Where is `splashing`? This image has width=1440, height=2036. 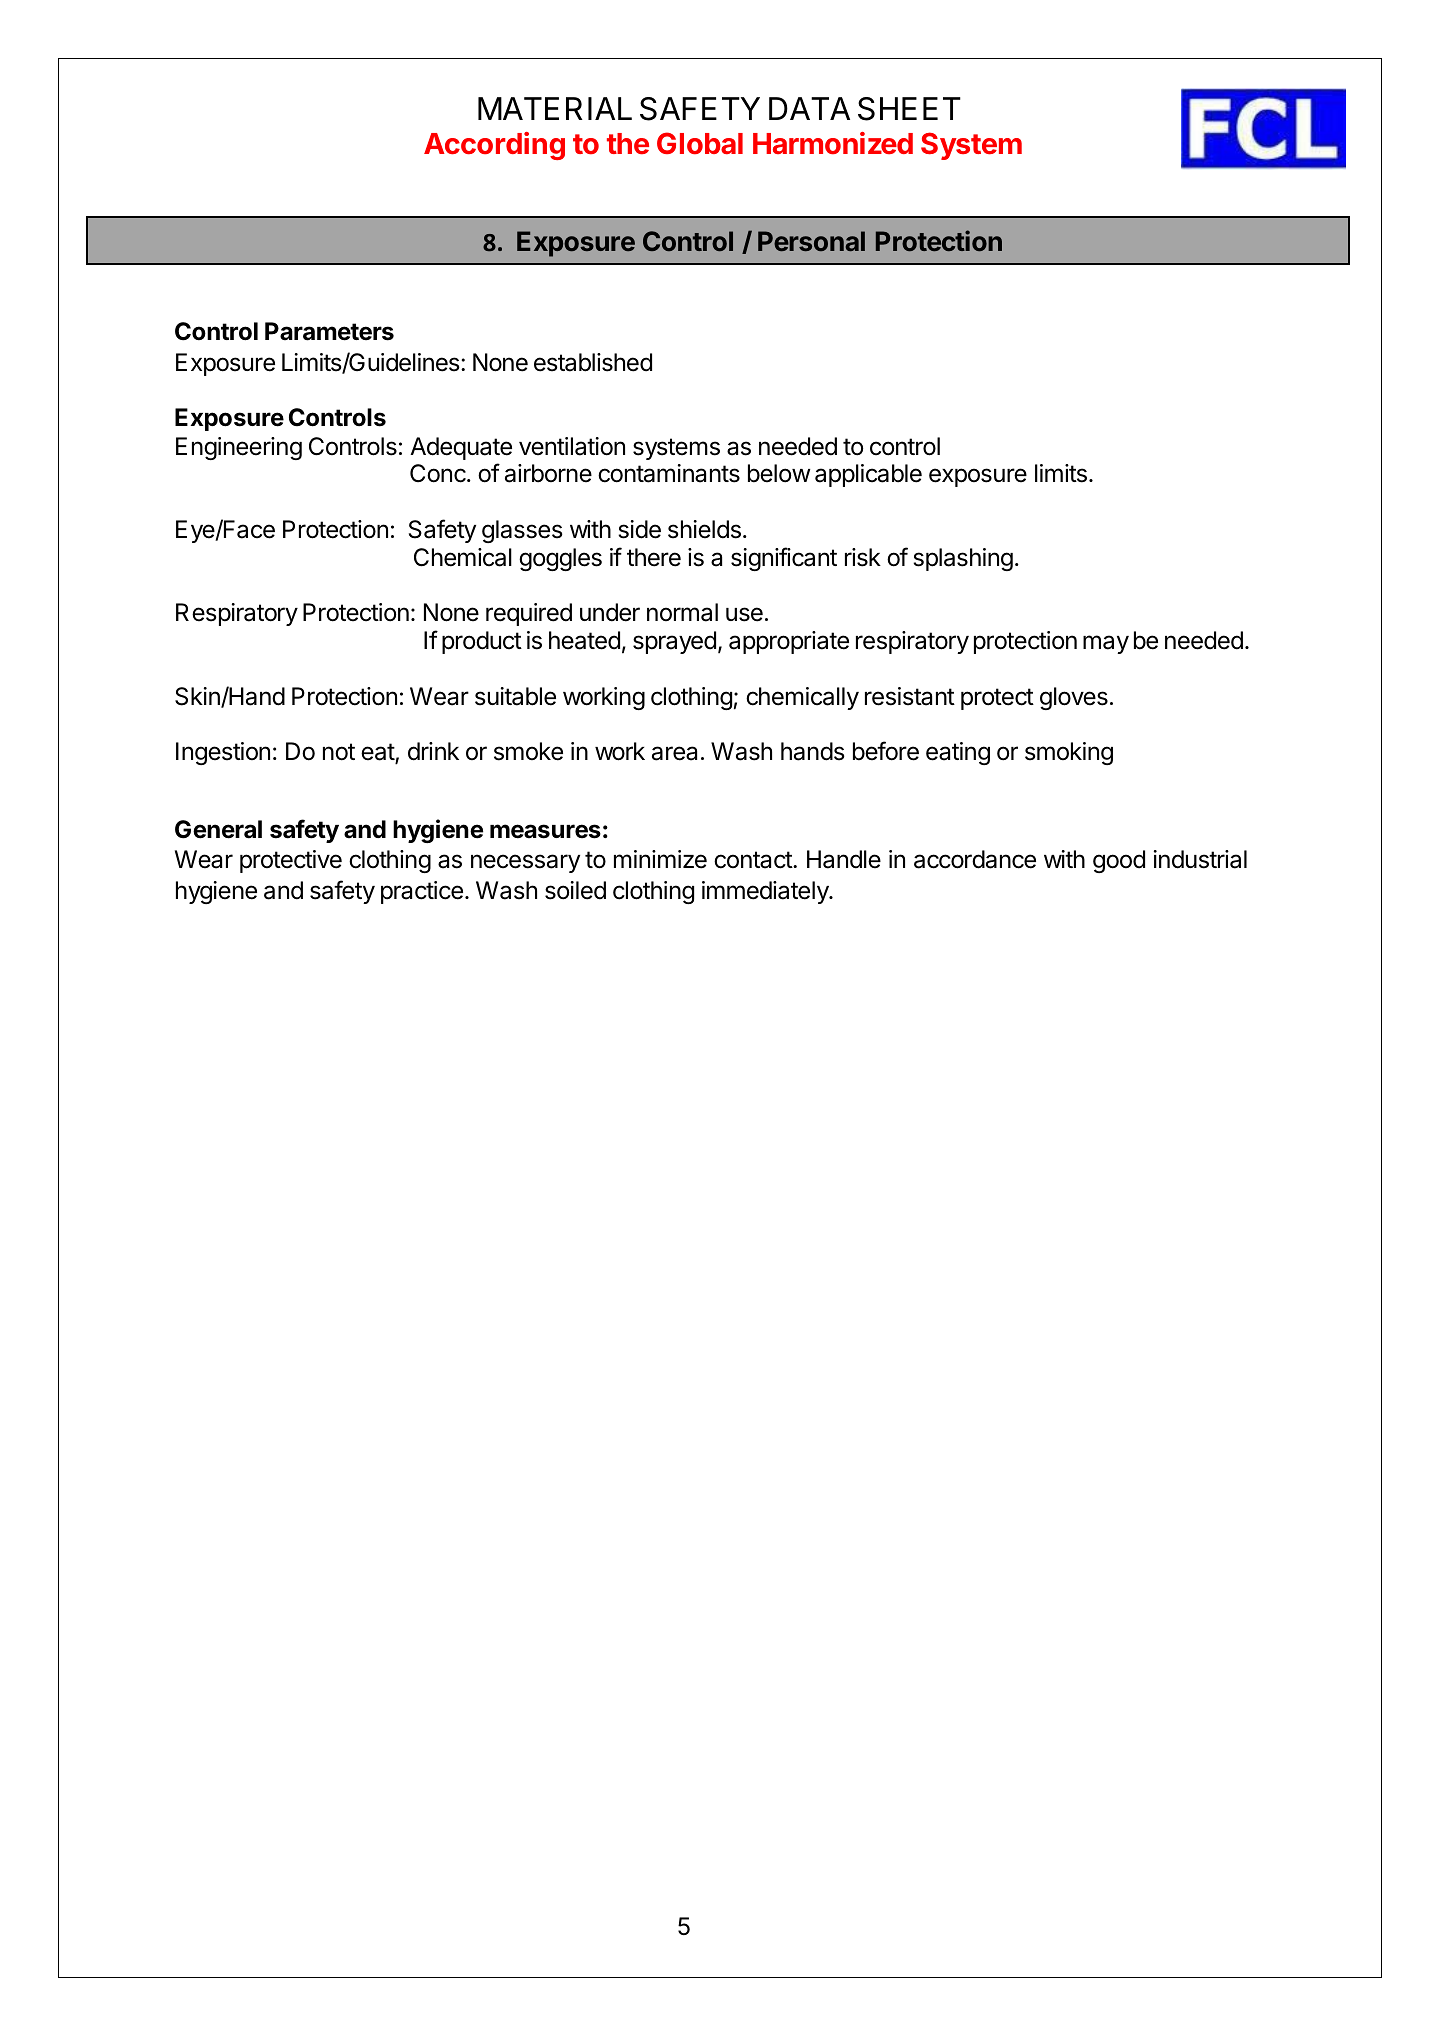
splashing is located at coordinates (963, 559).
